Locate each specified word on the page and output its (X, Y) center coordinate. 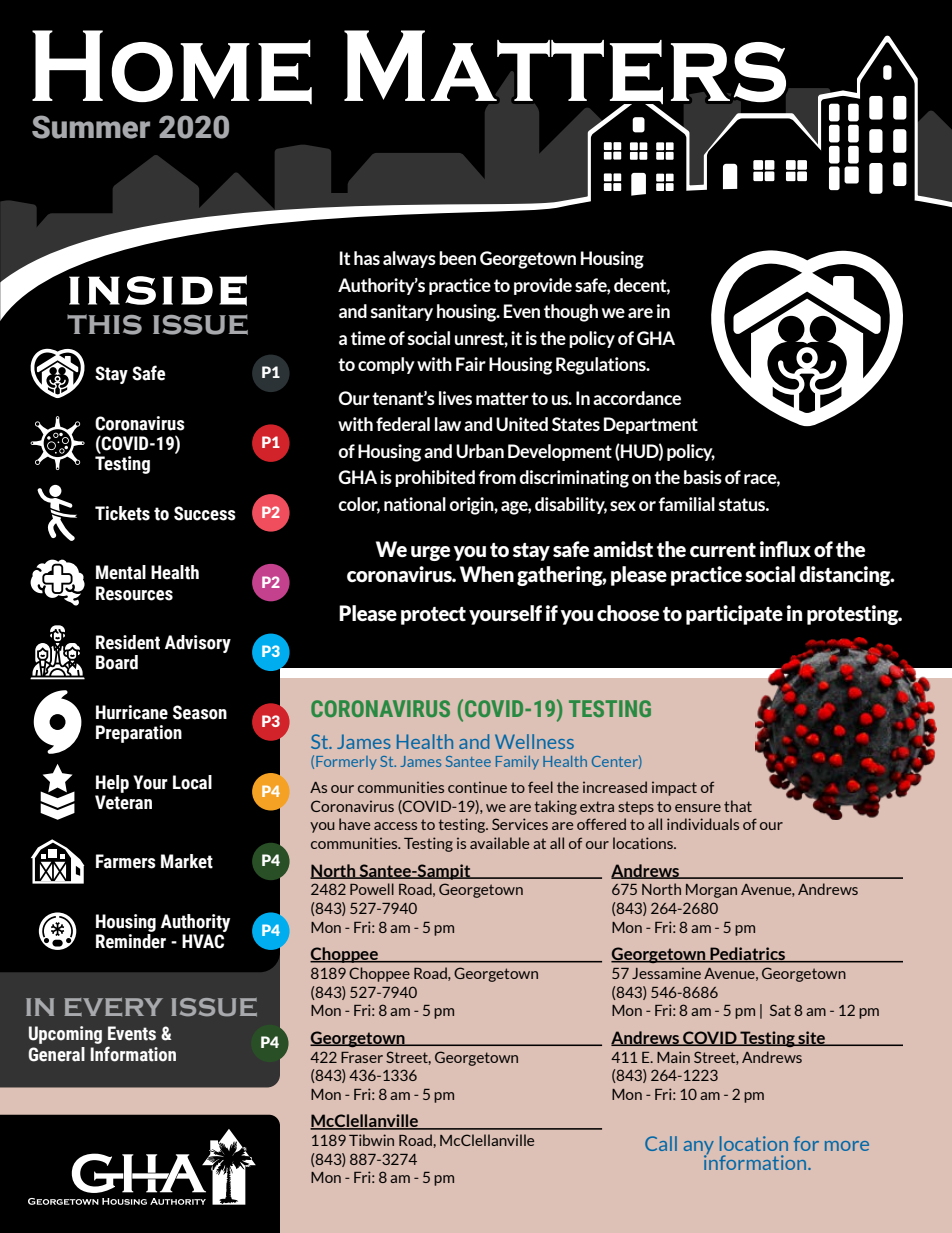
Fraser (362, 1057)
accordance (637, 398)
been (457, 258)
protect (433, 616)
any (699, 1149)
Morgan (711, 891)
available (500, 843)
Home (172, 67)
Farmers (126, 861)
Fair (471, 364)
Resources (134, 593)
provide (543, 286)
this (104, 324)
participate (734, 615)
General (56, 1054)
